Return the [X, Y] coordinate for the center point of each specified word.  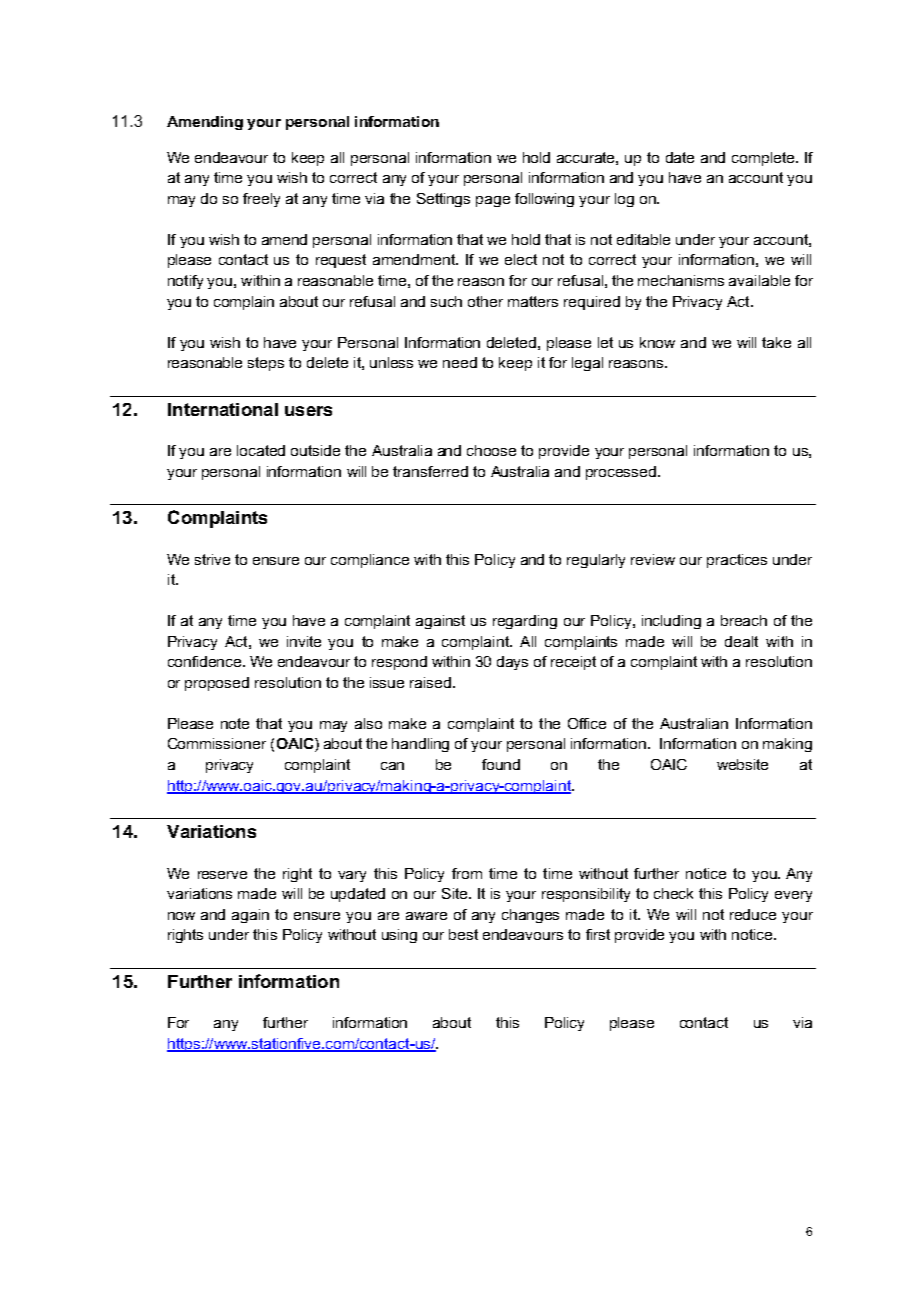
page [493, 201]
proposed [217, 684]
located [261, 450]
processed [622, 473]
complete [764, 159]
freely [261, 200]
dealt [741, 641]
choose [491, 450]
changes [530, 916]
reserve [222, 875]
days [512, 663]
